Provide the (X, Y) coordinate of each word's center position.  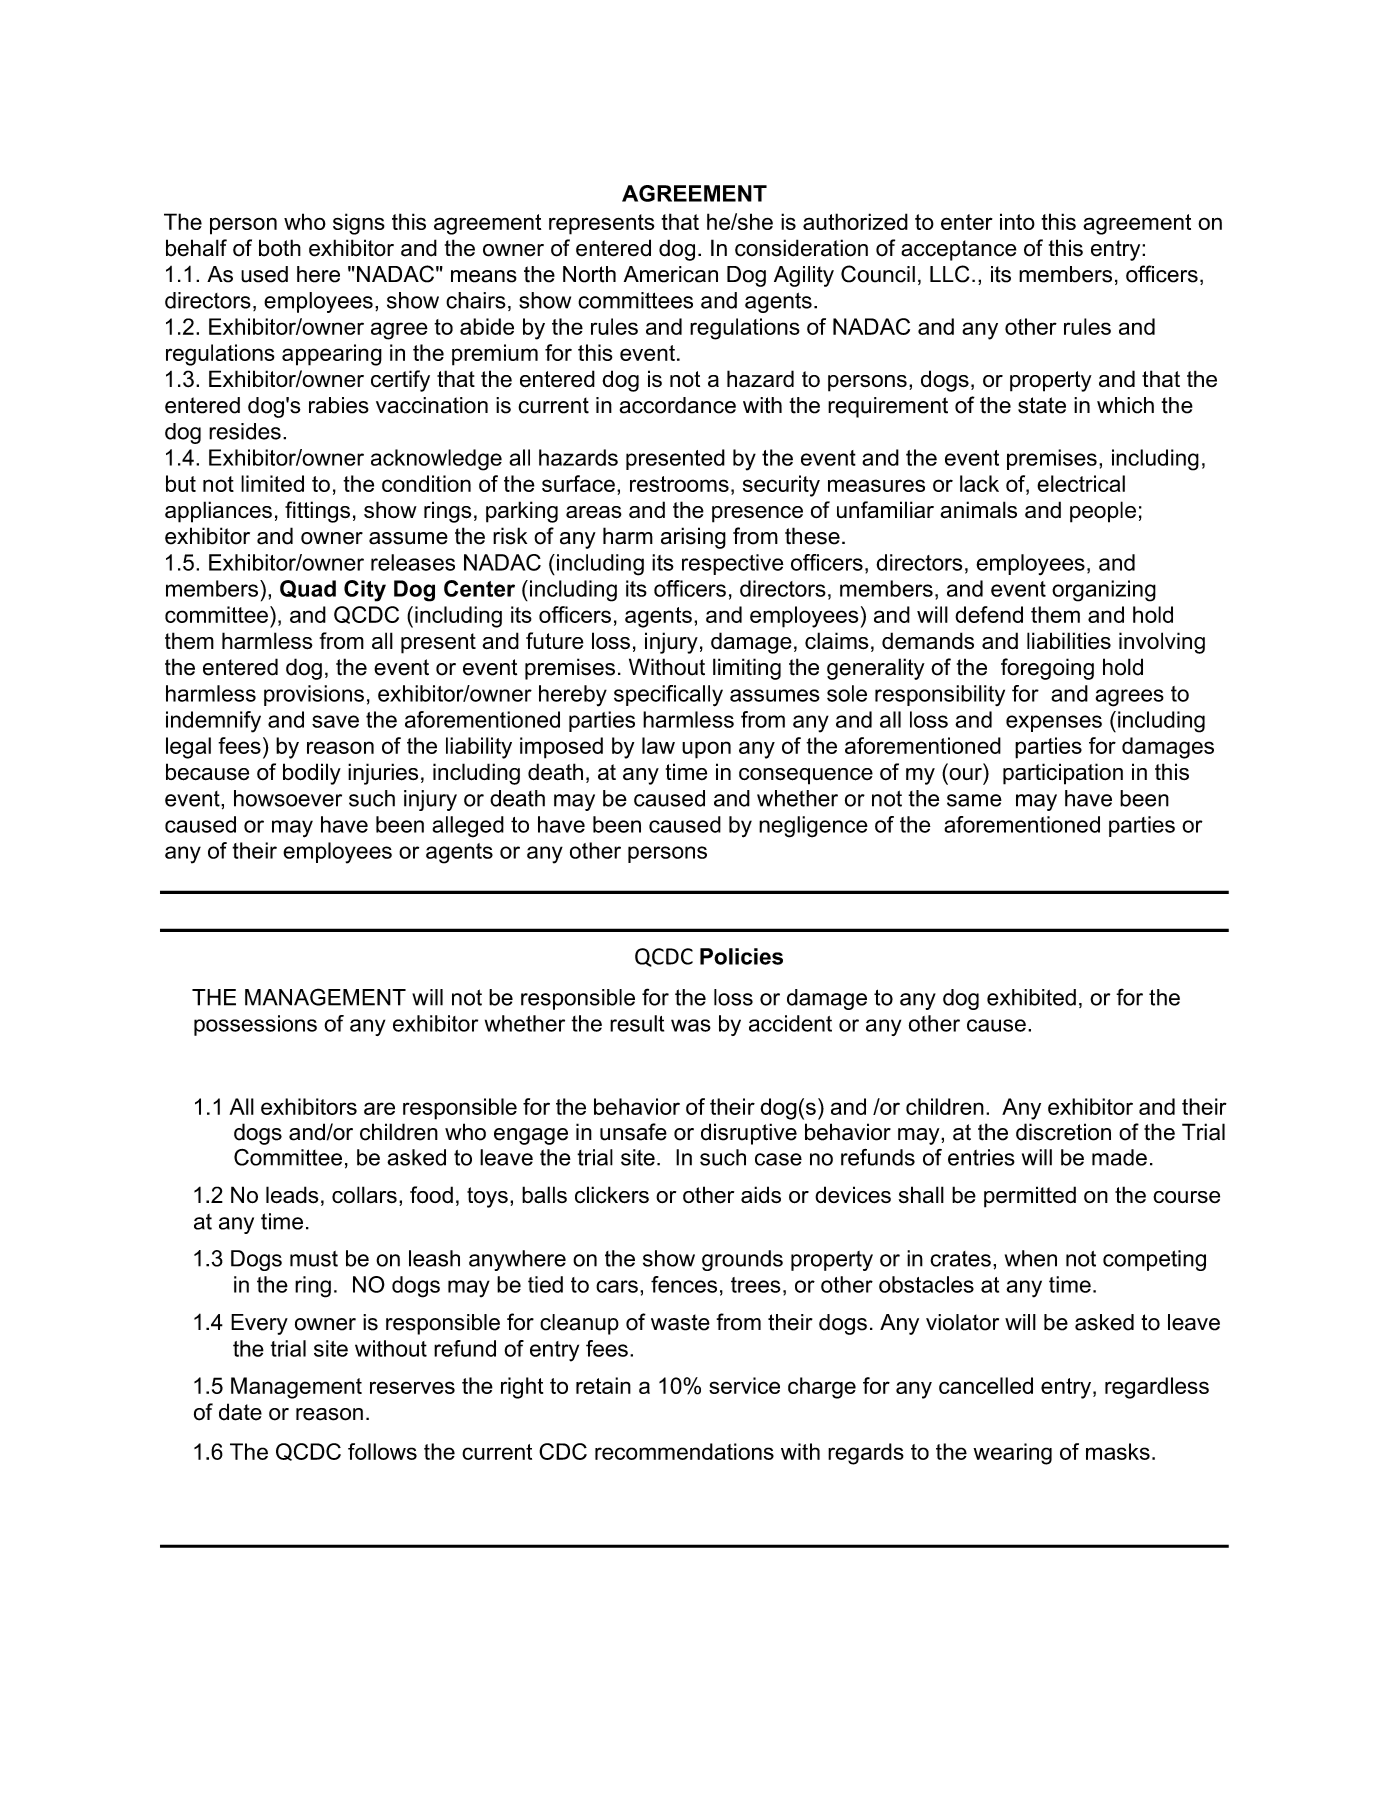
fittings (317, 512)
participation (1063, 774)
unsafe (633, 1132)
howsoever (288, 798)
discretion (1063, 1132)
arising (693, 538)
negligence (813, 827)
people (1103, 512)
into (1017, 221)
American (671, 274)
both (280, 248)
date (240, 1412)
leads (292, 1195)
